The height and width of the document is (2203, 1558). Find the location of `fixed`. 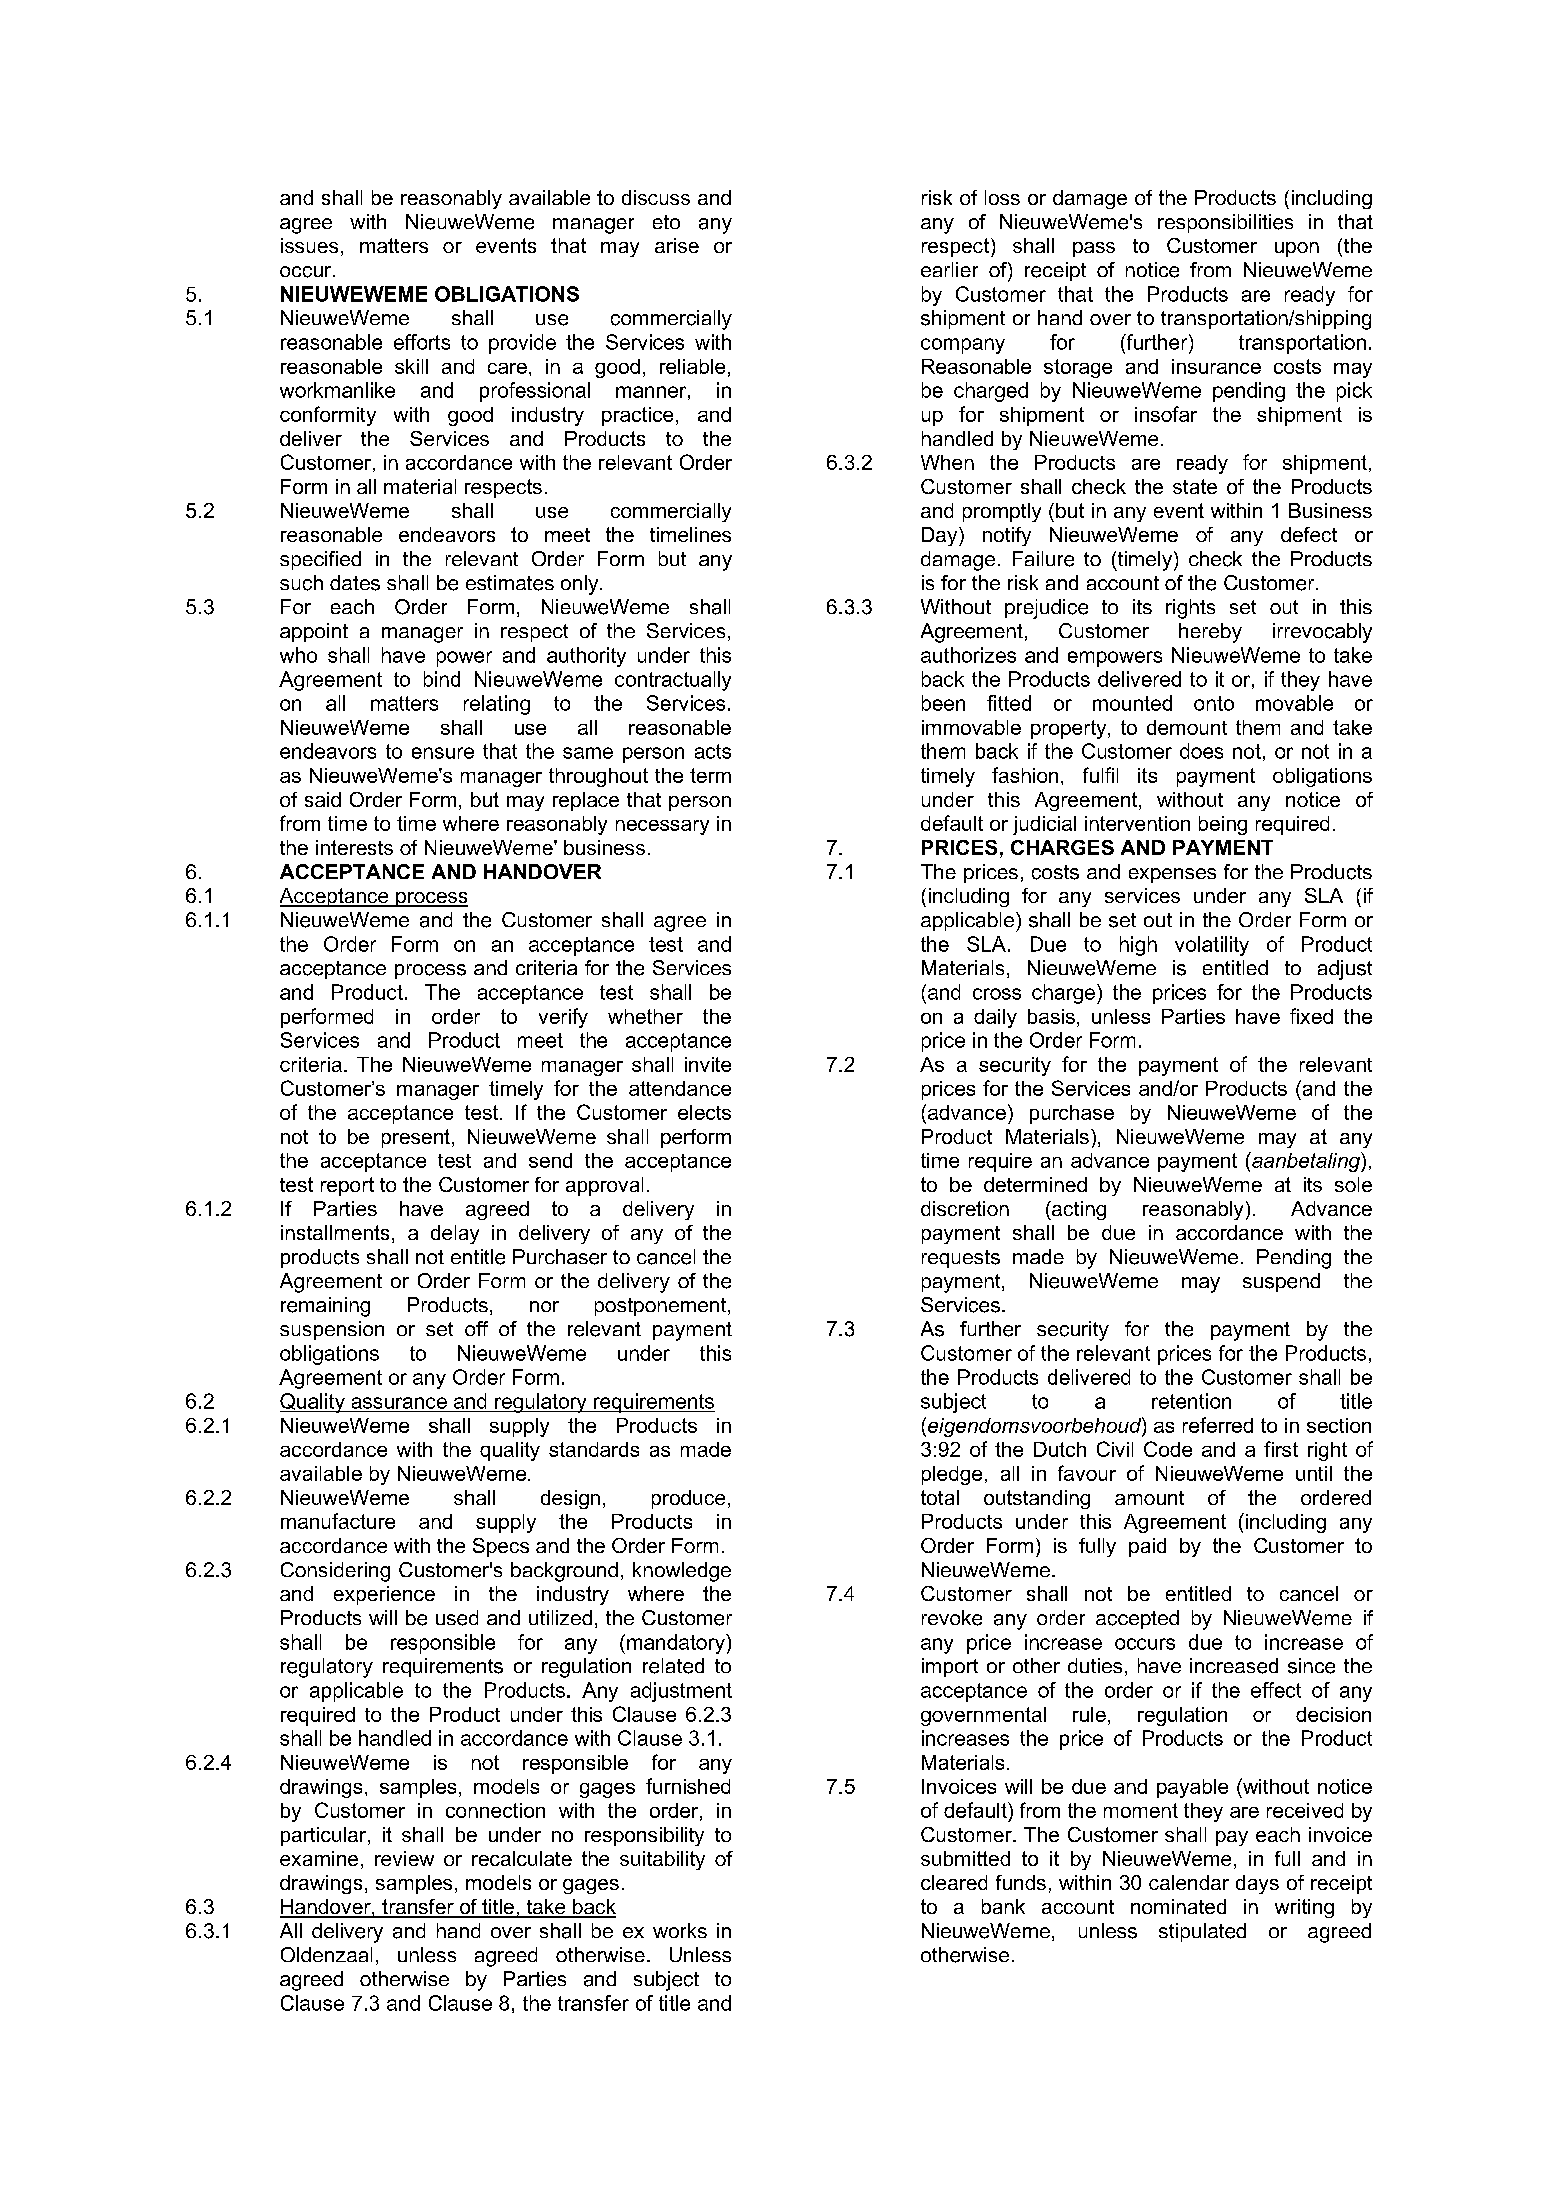

fixed is located at coordinates (1311, 1016).
